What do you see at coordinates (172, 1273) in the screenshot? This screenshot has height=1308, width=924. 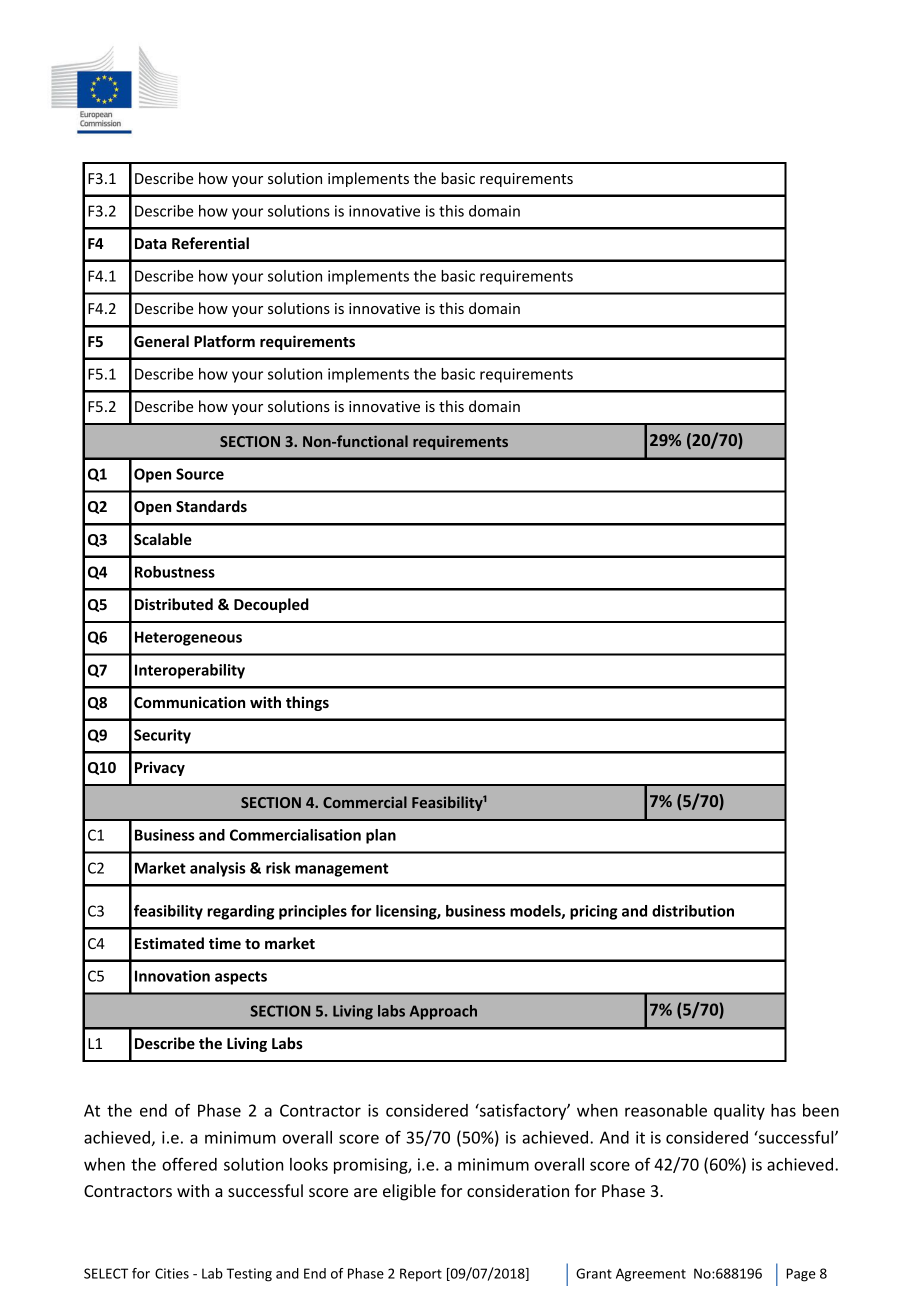 I see `Cities` at bounding box center [172, 1273].
